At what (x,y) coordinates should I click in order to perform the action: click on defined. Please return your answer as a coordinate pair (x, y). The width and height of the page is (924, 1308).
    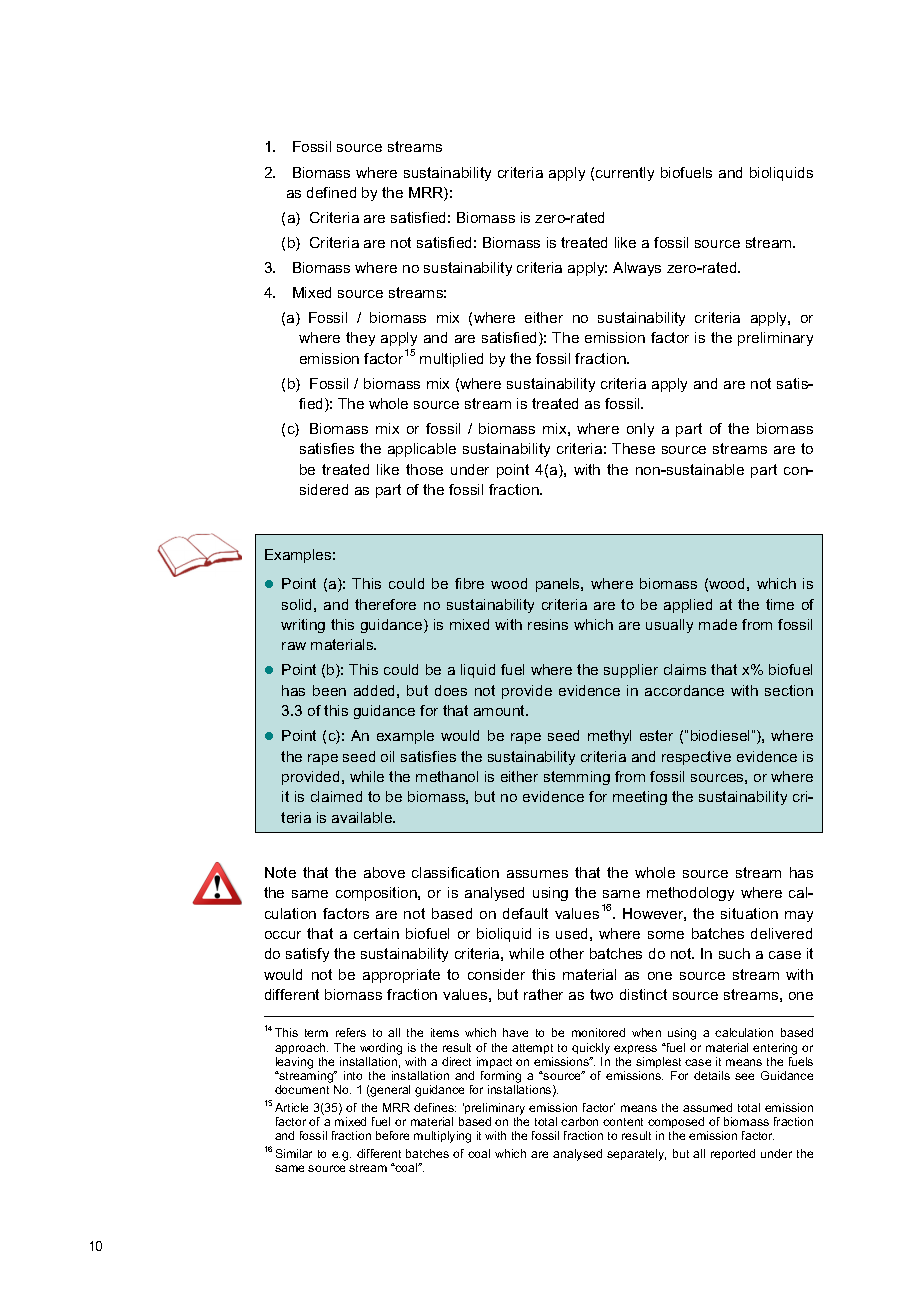
    Looking at the image, I should click on (331, 192).
